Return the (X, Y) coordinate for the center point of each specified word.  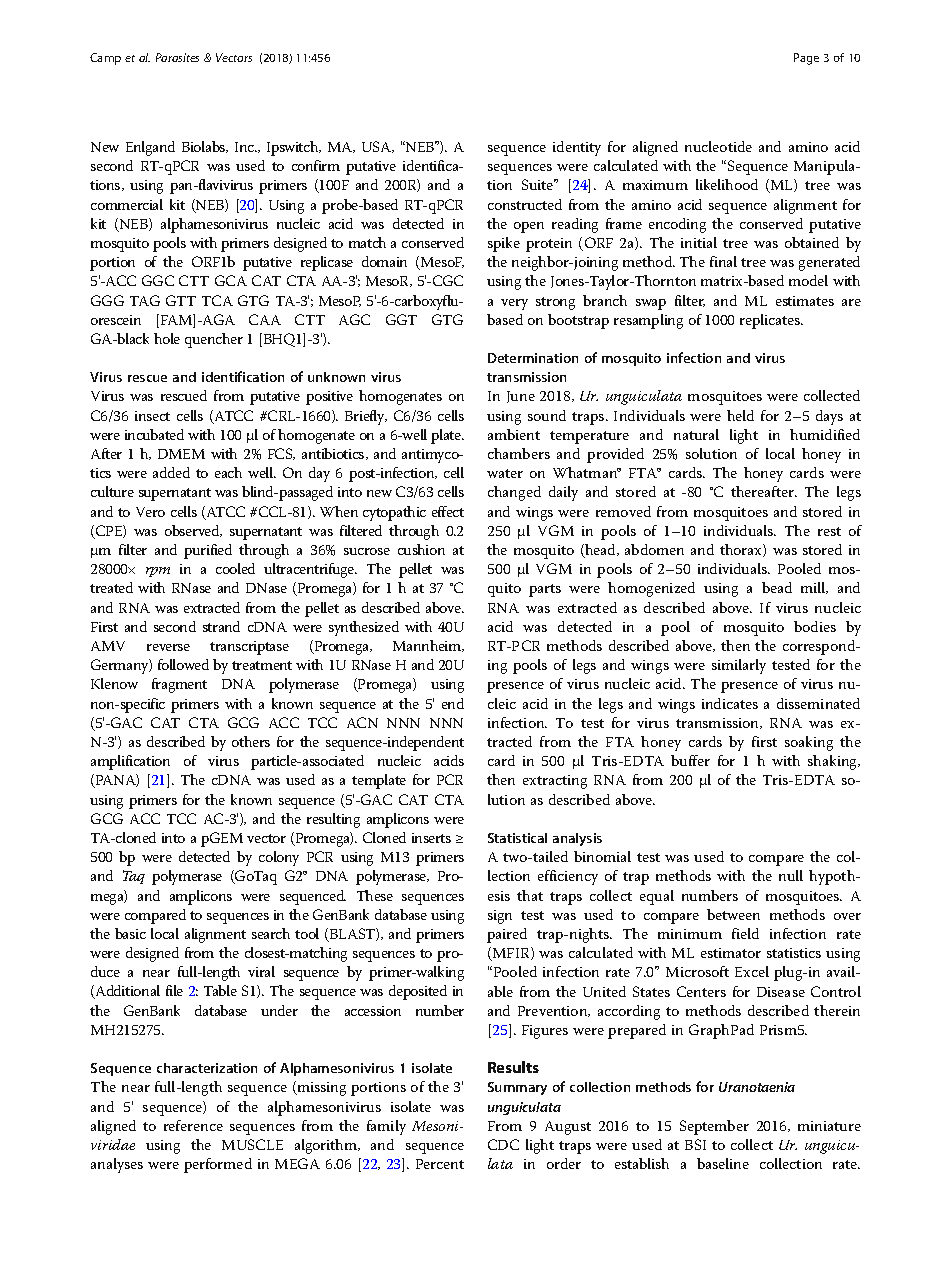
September (714, 1127)
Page (806, 59)
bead (777, 587)
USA (378, 147)
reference (193, 1125)
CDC (503, 1144)
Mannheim (428, 646)
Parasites (177, 57)
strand (221, 626)
